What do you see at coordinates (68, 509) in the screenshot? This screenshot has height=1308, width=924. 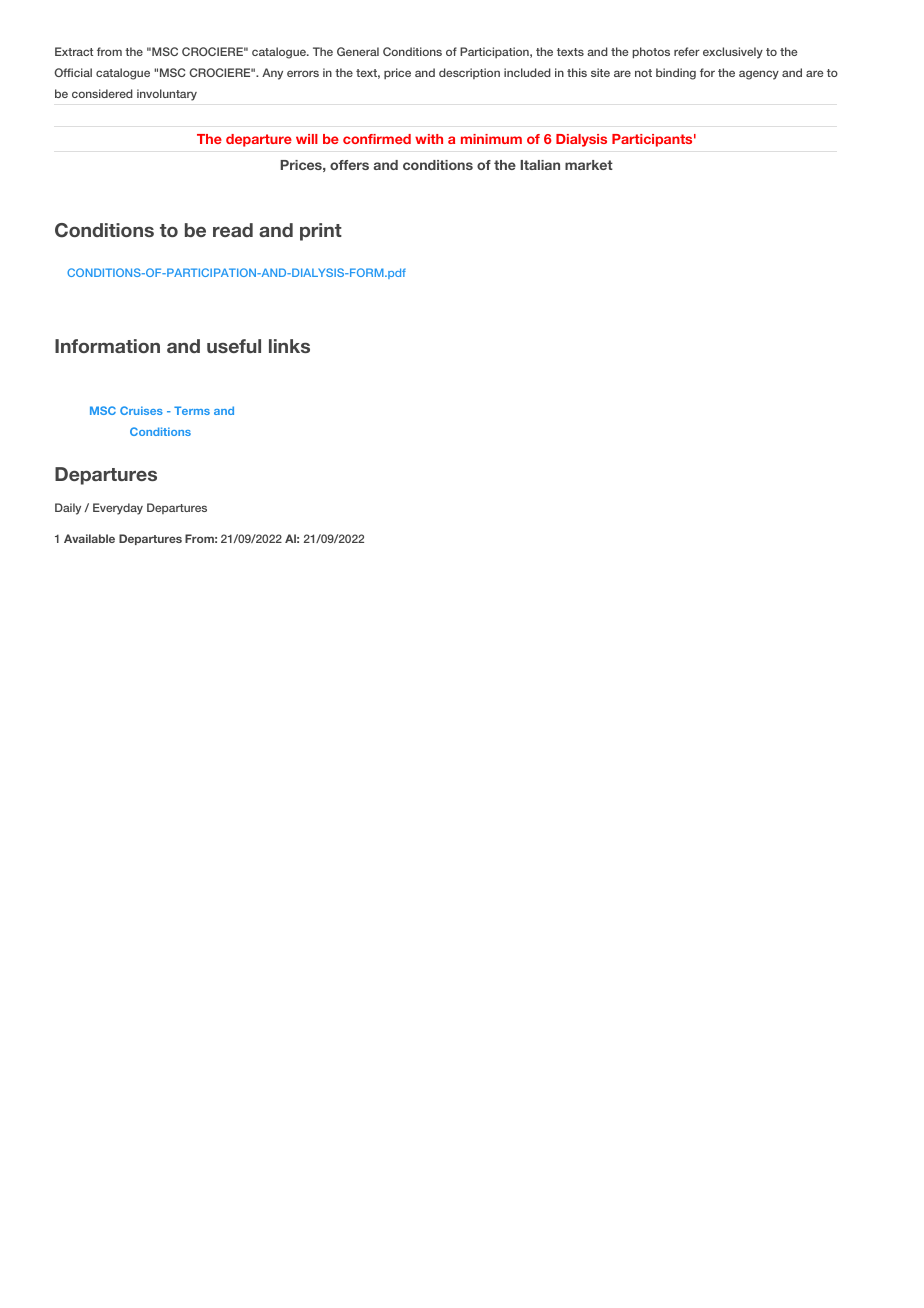 I see `Daily` at bounding box center [68, 509].
